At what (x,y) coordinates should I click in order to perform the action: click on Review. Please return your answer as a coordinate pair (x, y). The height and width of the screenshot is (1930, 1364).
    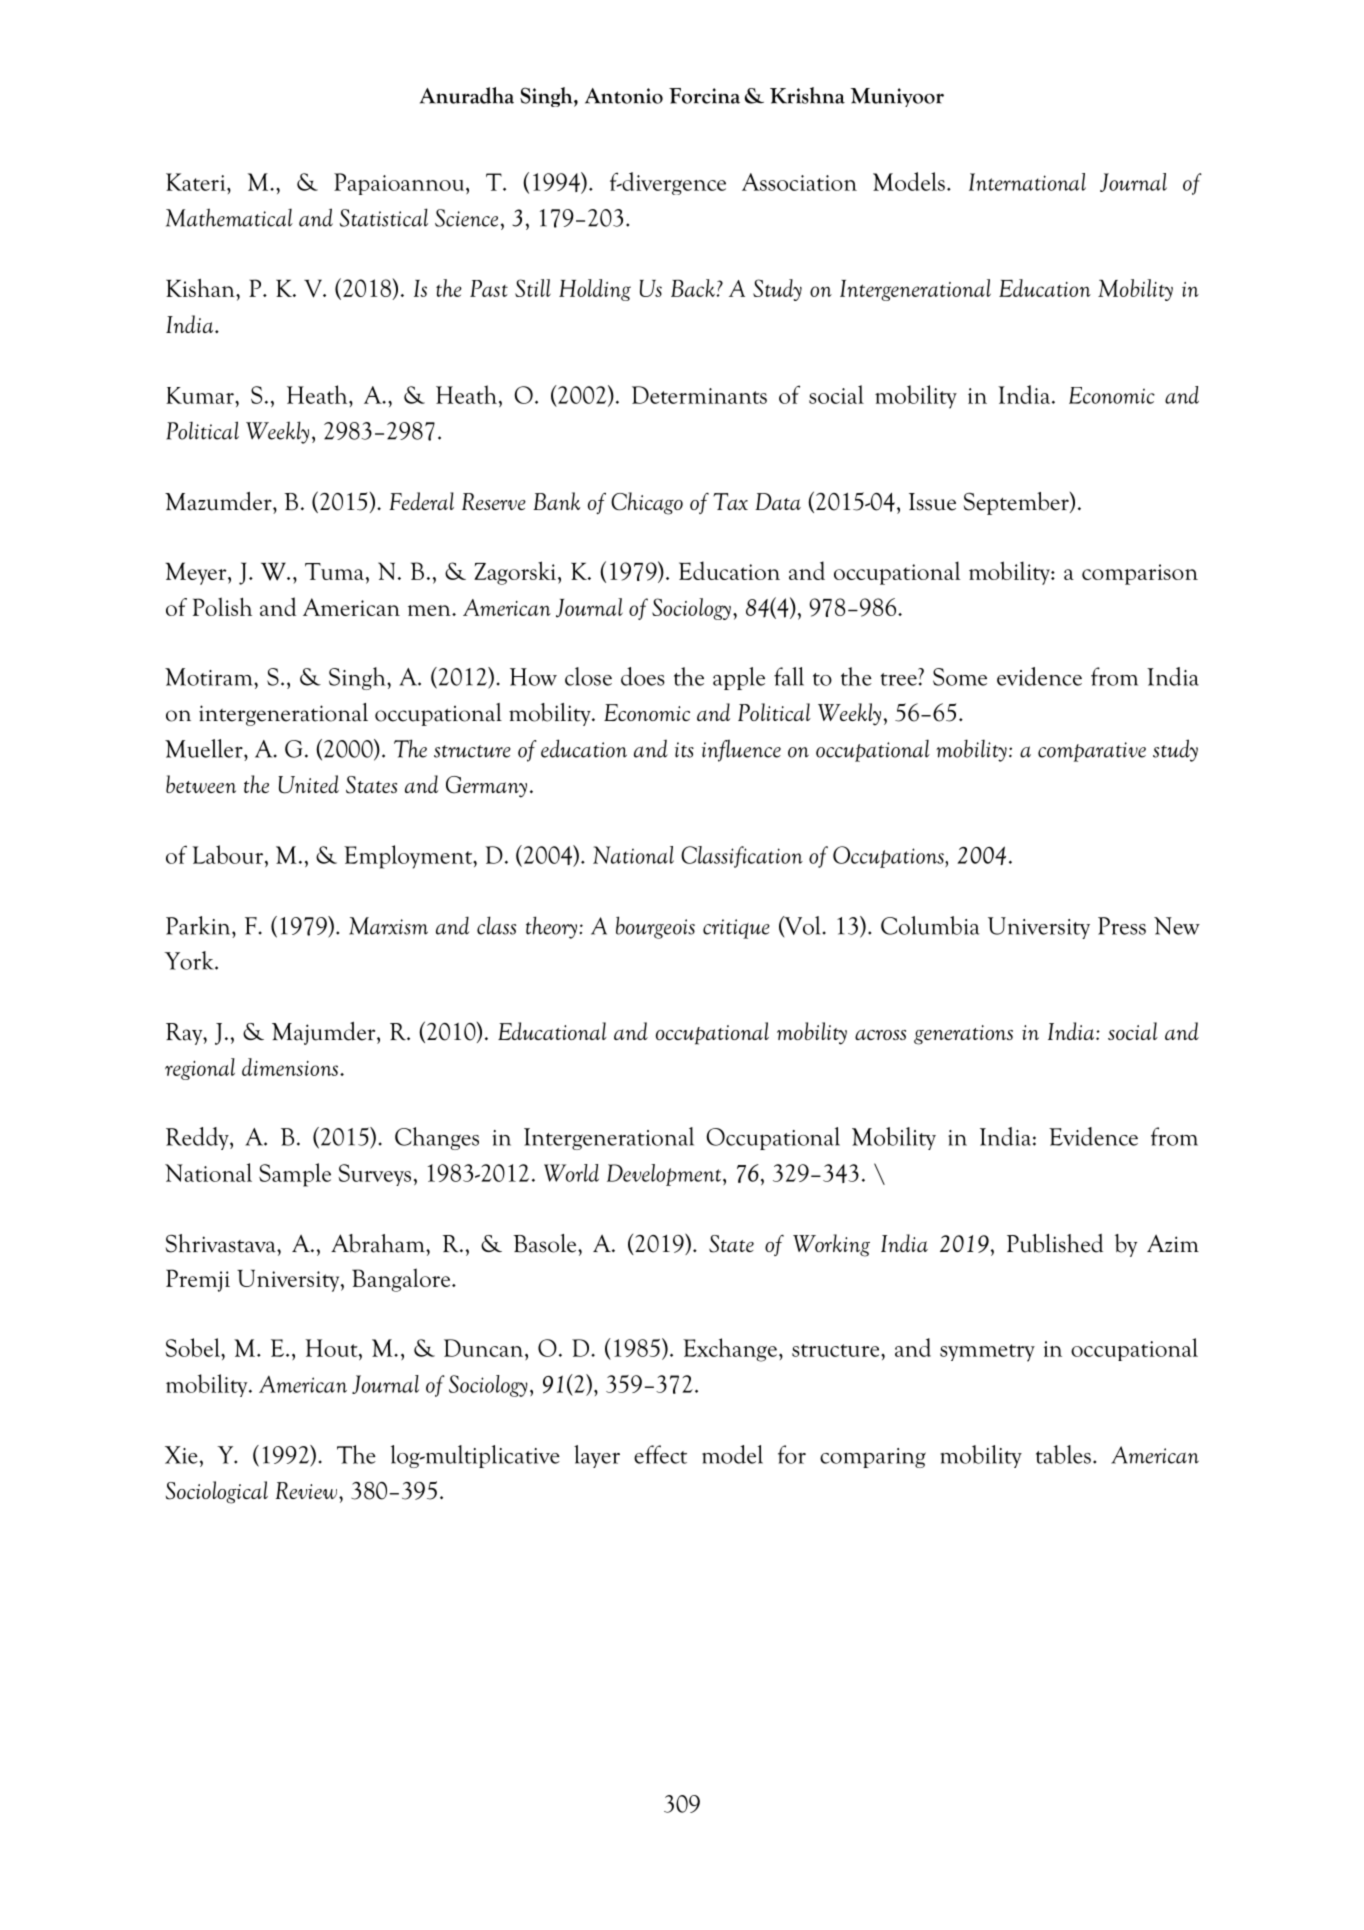
    Looking at the image, I should click on (308, 1490).
